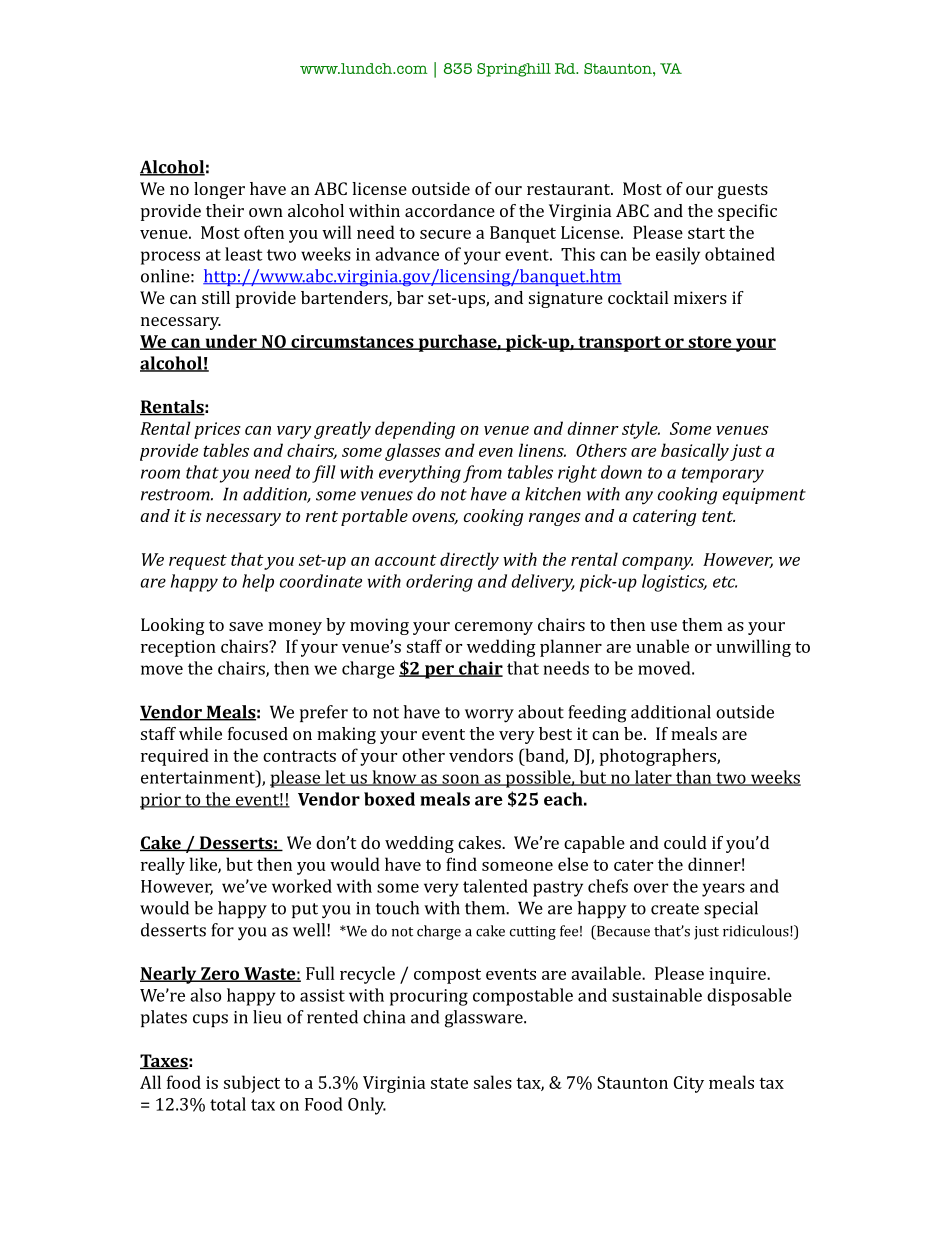  I want to click on prices, so click(217, 430).
